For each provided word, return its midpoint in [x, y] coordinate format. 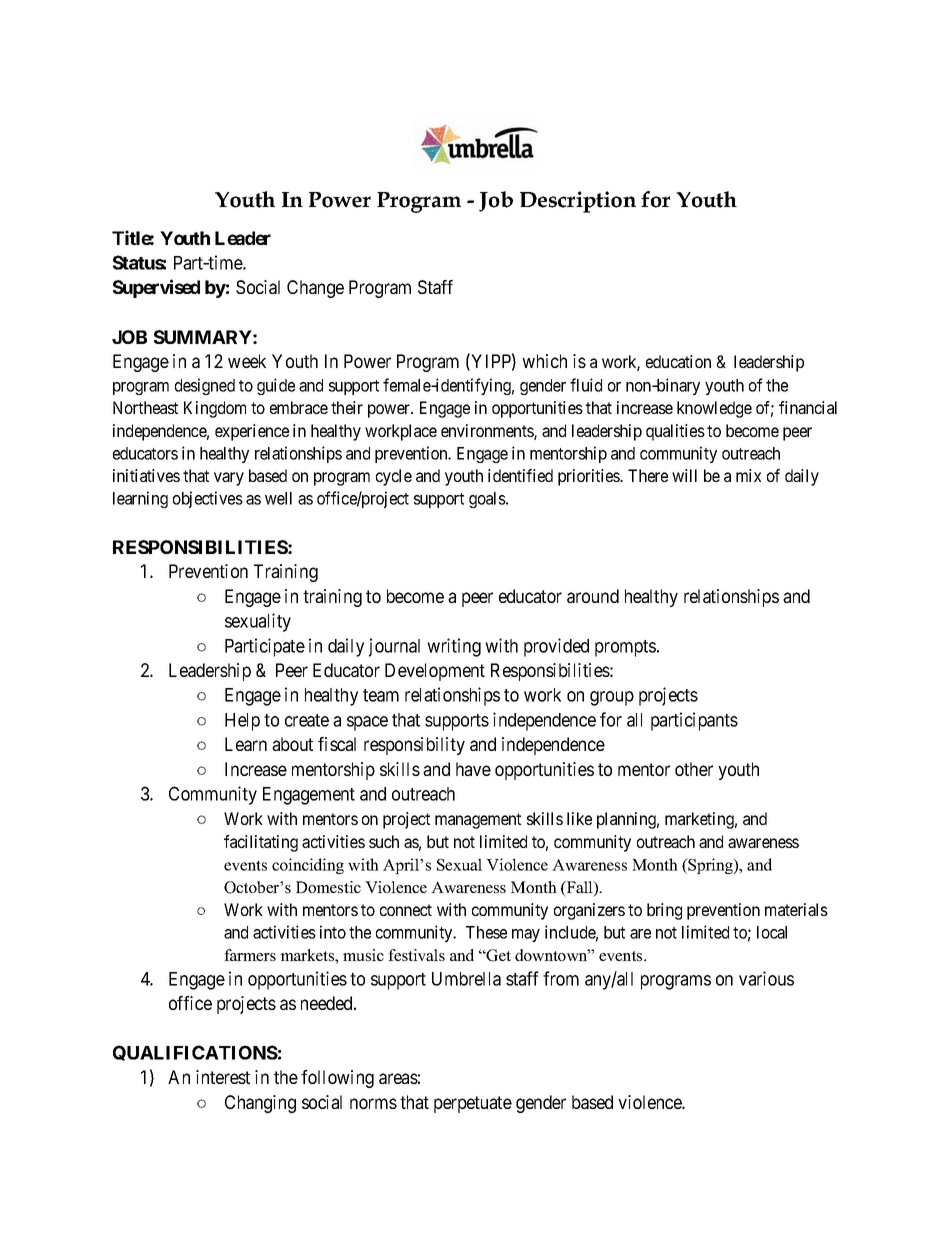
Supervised [156, 288]
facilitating [261, 843]
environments [488, 432]
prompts [625, 648]
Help [242, 722]
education [678, 361]
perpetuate [473, 1104]
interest [223, 1077]
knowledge [714, 409]
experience [252, 432]
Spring [710, 866]
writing [454, 647]
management [478, 821]
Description [578, 202]
